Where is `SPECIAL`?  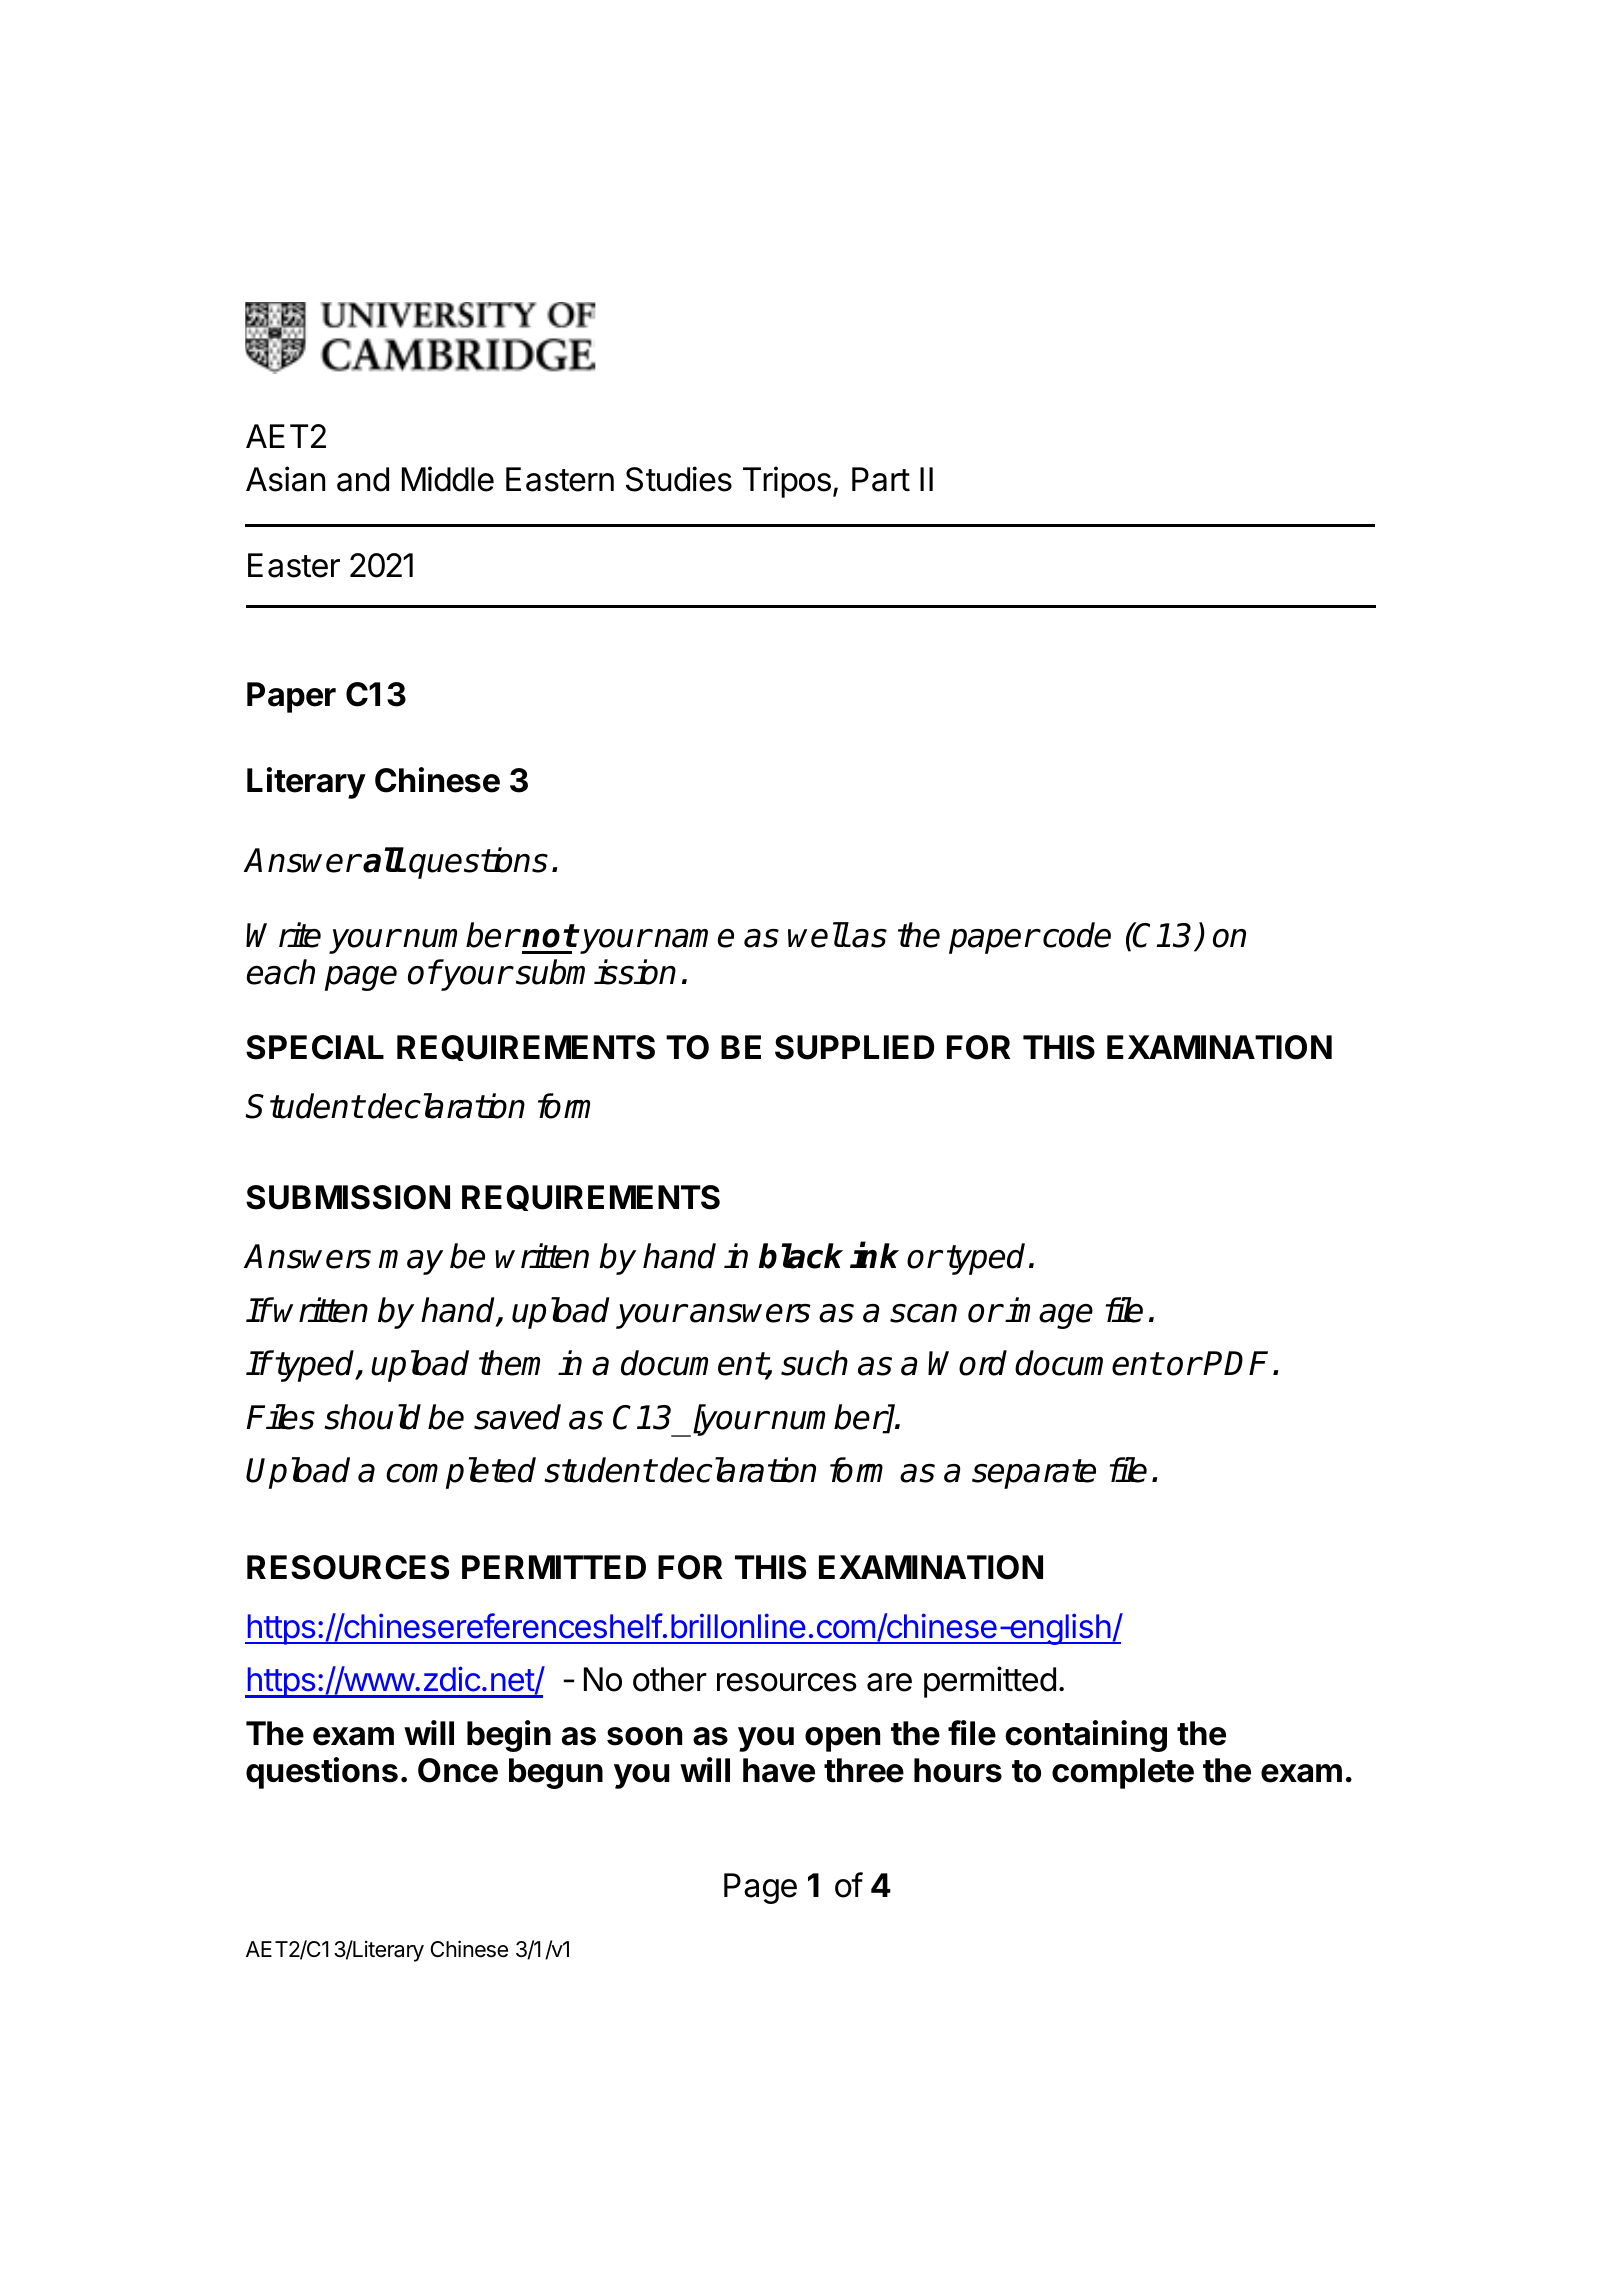 SPECIAL is located at coordinates (315, 1047).
